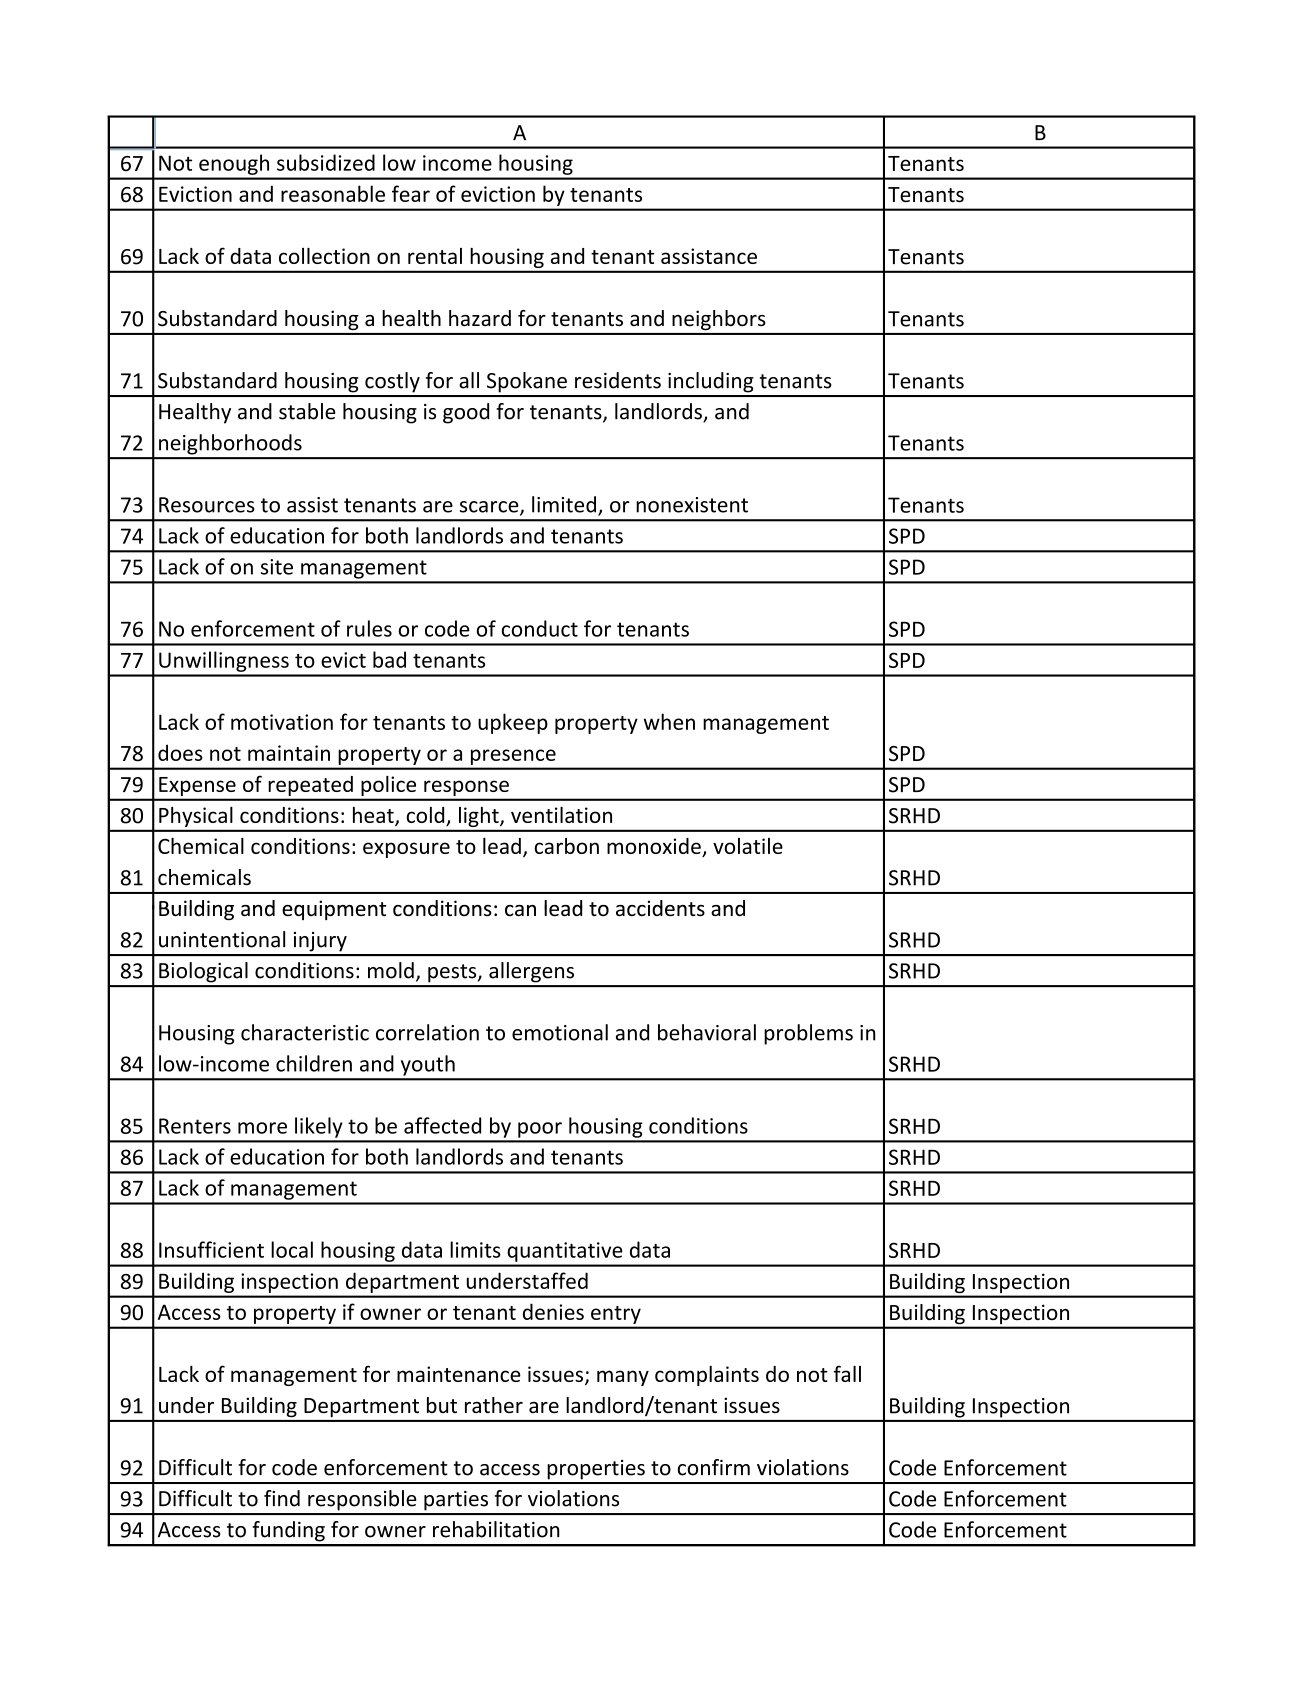 The image size is (1309, 1694). I want to click on repeated, so click(311, 786).
